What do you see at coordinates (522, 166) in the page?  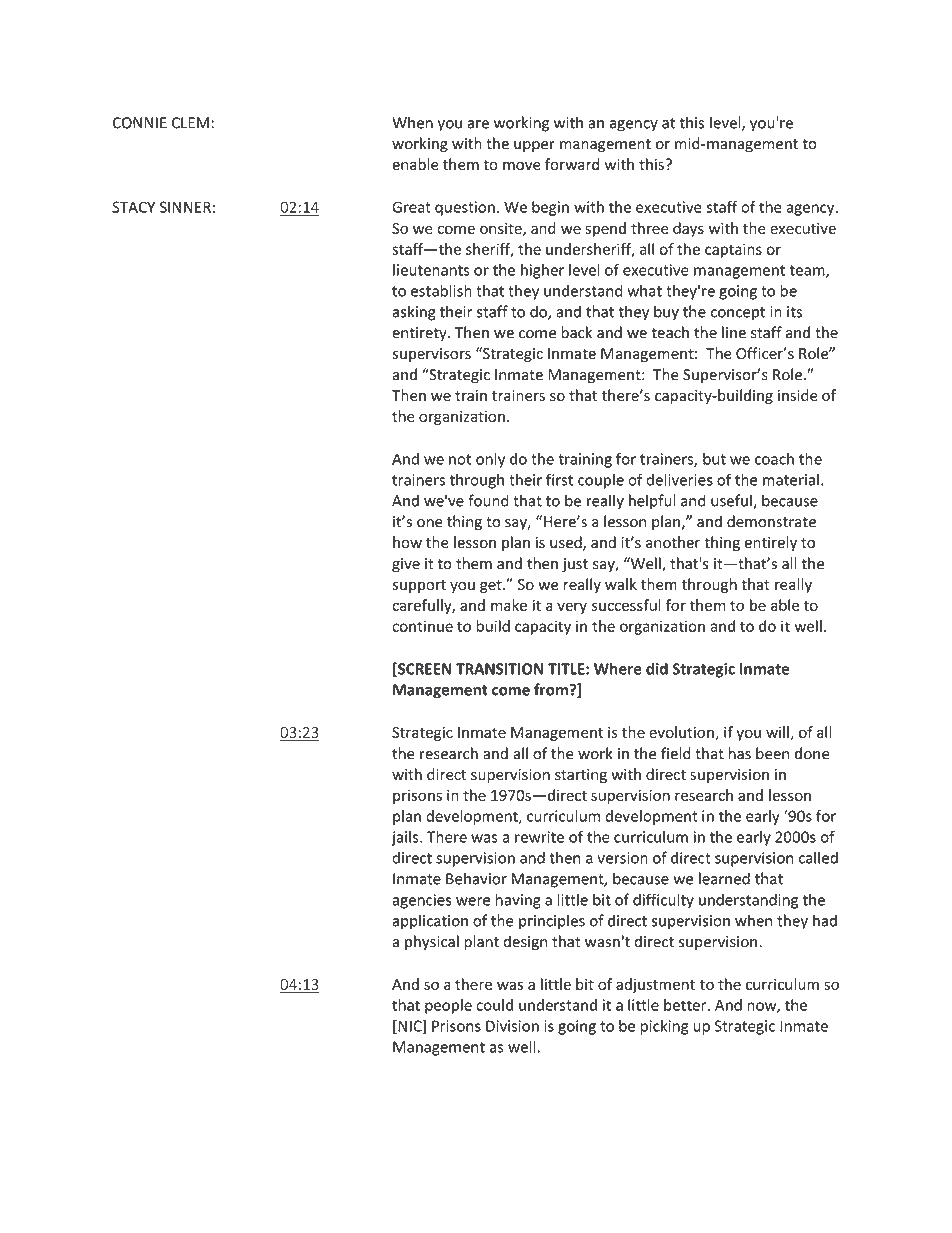 I see `move` at bounding box center [522, 166].
